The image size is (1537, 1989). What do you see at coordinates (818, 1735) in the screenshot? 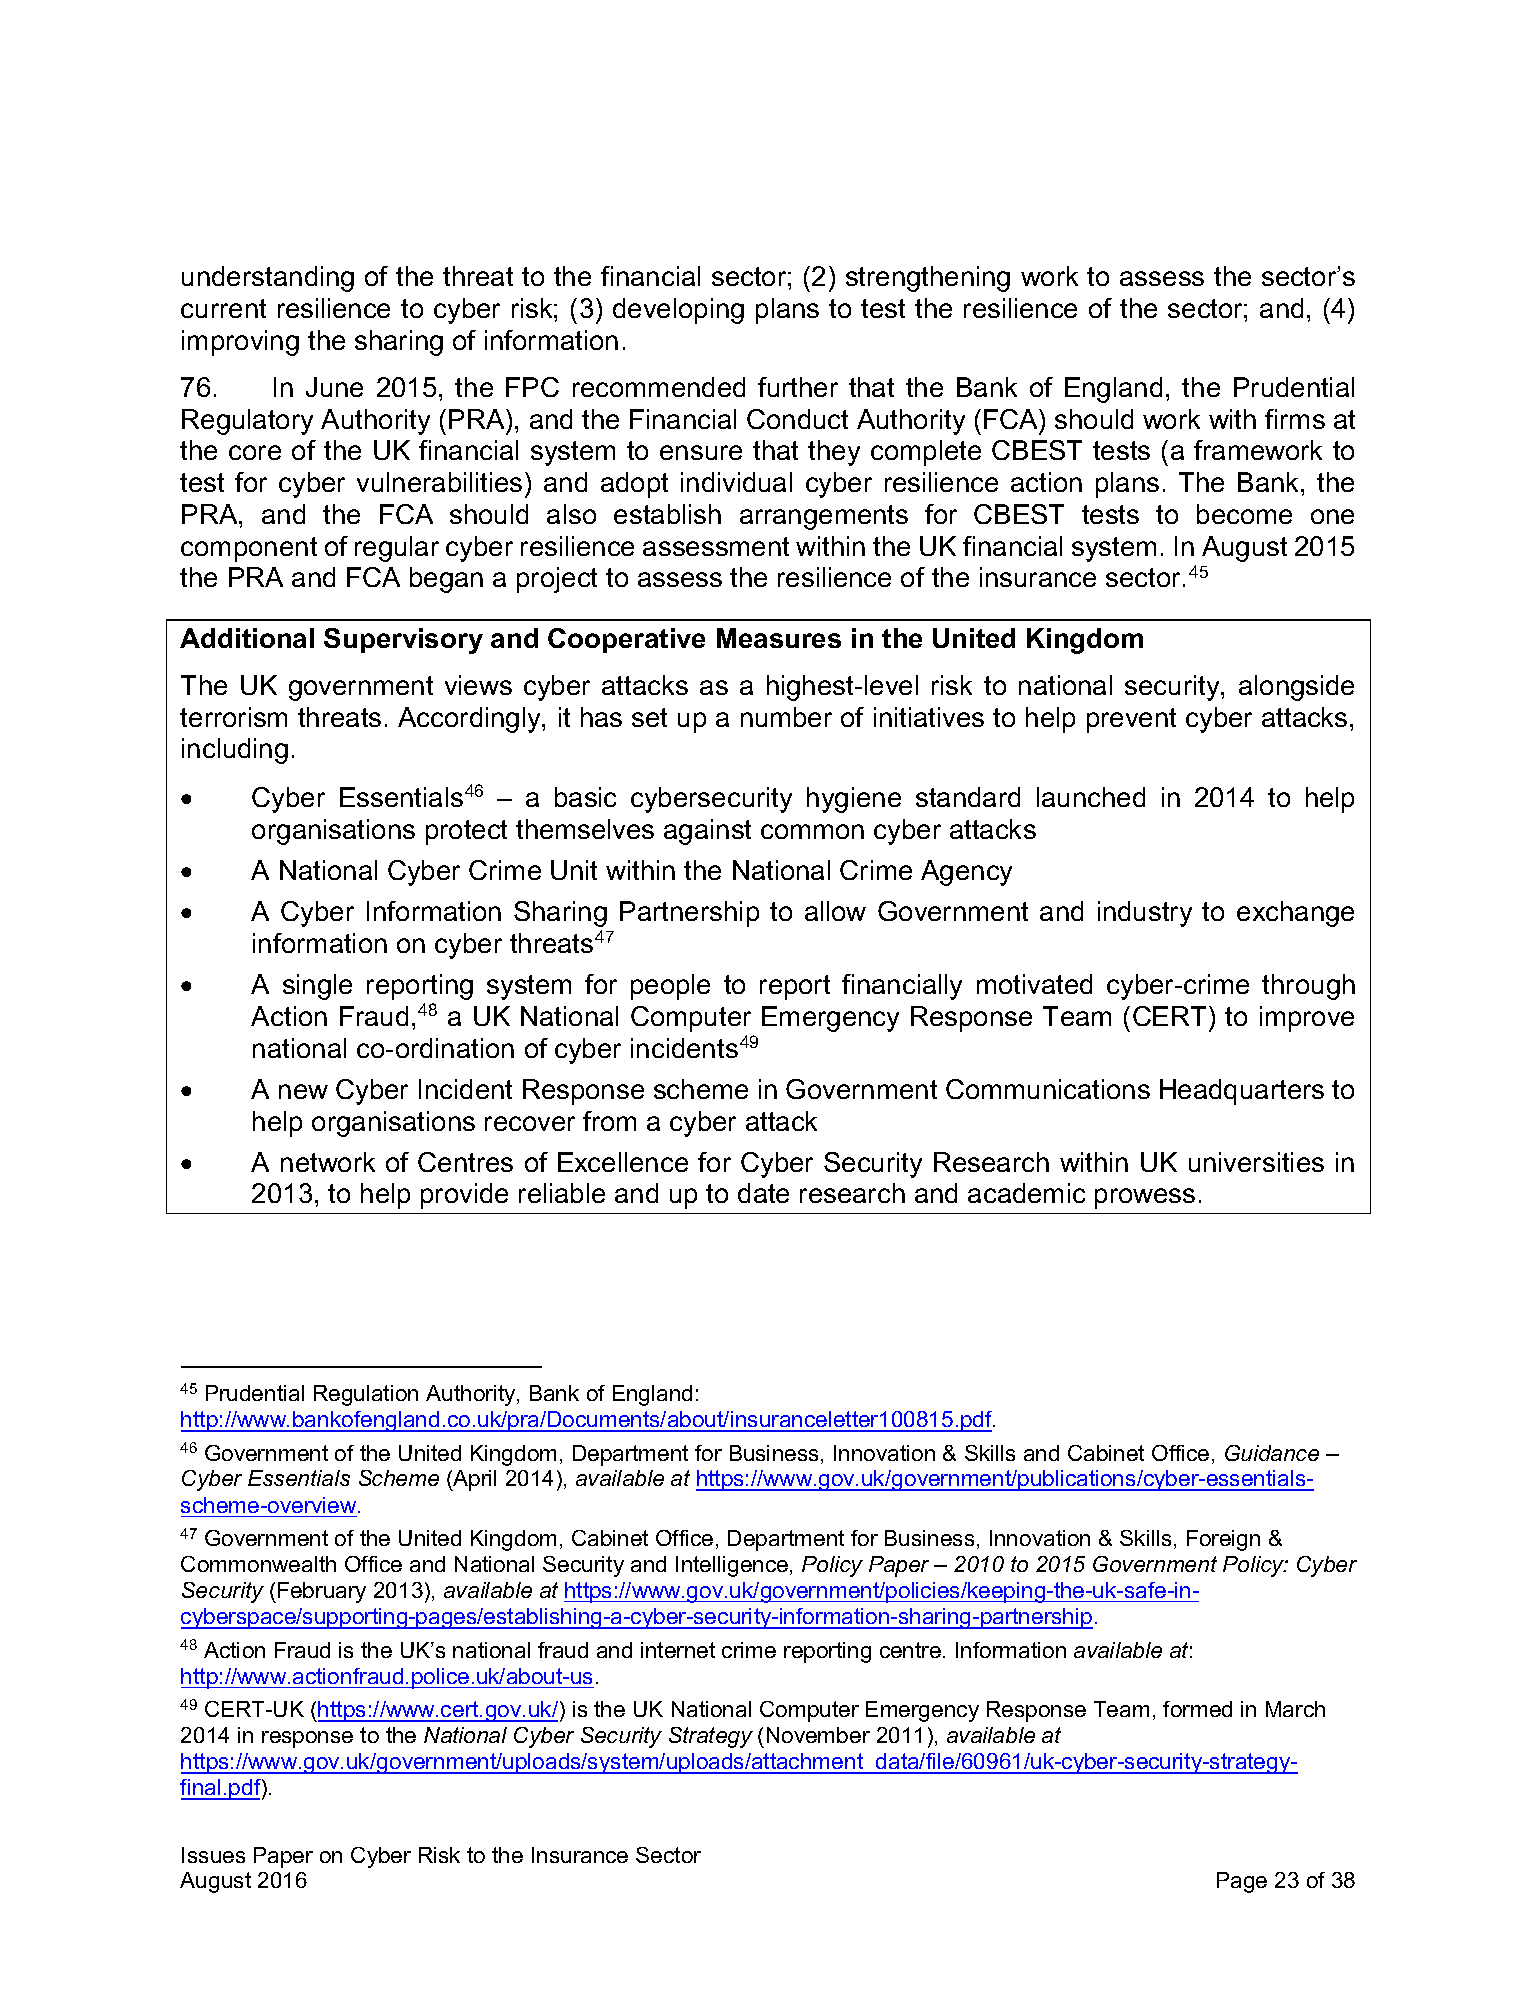
I see `November` at bounding box center [818, 1735].
